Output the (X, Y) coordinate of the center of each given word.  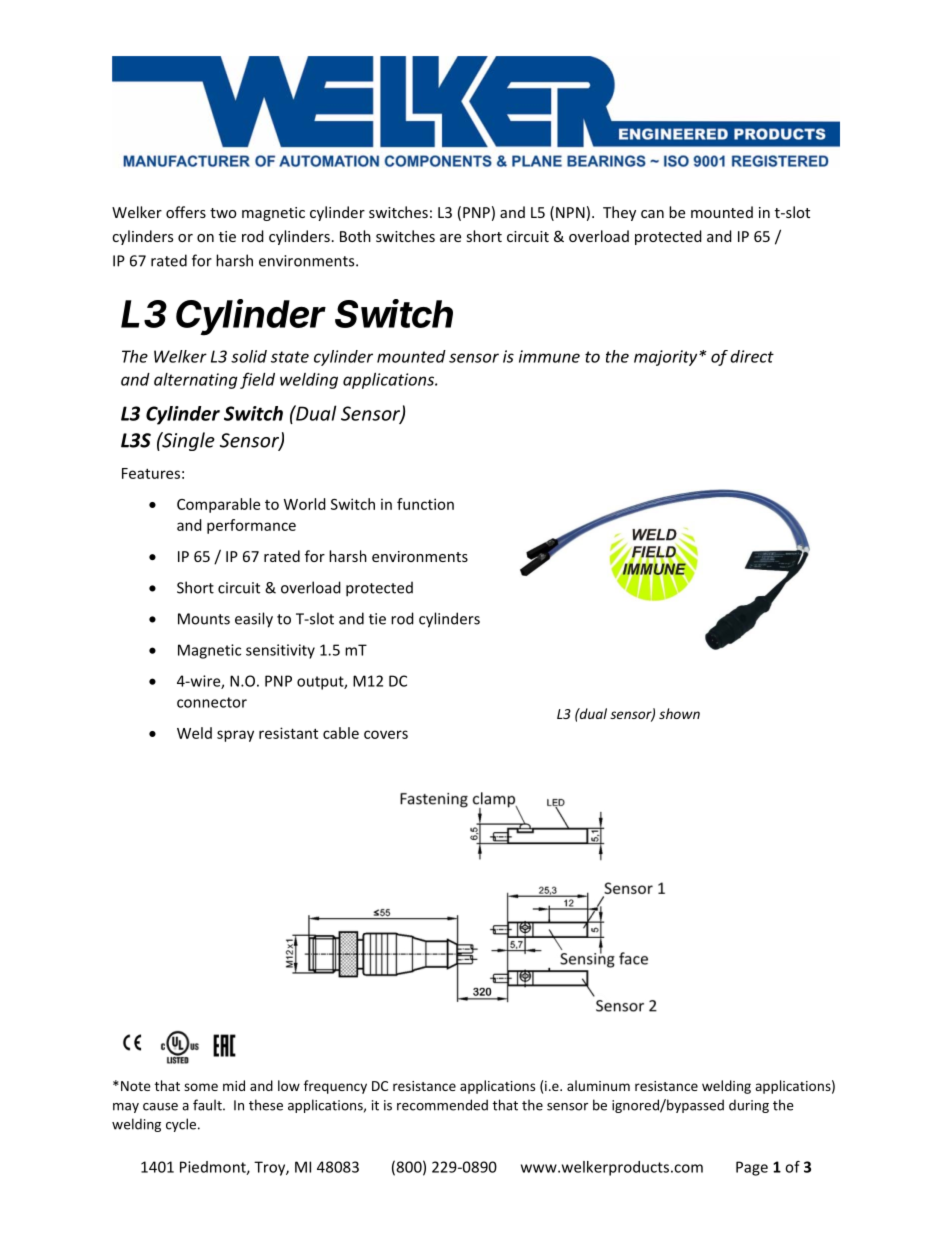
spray (235, 736)
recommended (442, 1105)
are (450, 238)
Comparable (218, 505)
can (652, 214)
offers (186, 212)
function (425, 504)
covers (386, 734)
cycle (181, 1125)
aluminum (598, 1085)
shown (679, 713)
